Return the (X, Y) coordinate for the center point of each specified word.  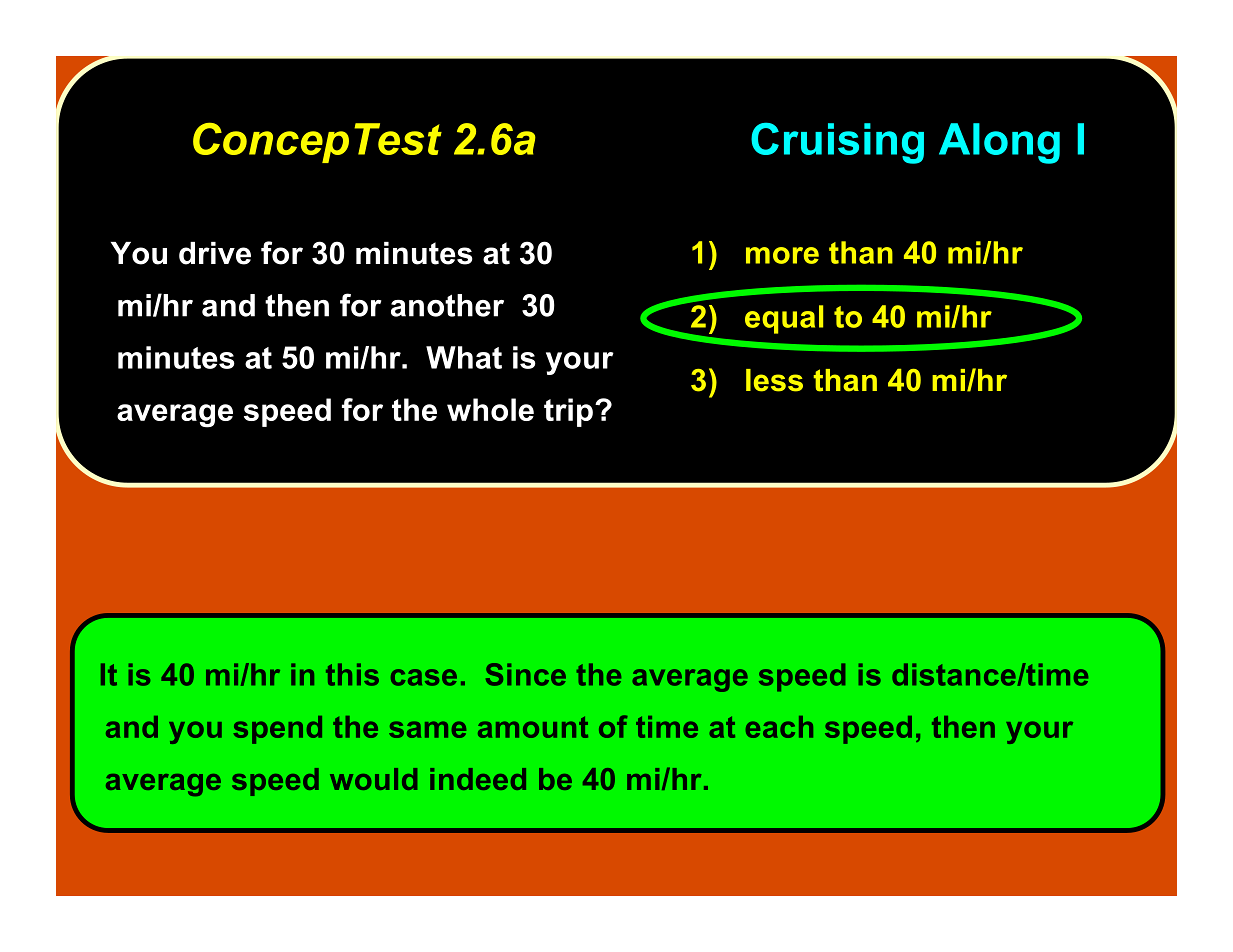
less (774, 380)
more (782, 255)
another (447, 305)
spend (278, 730)
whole (490, 409)
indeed (478, 779)
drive (215, 253)
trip (568, 412)
